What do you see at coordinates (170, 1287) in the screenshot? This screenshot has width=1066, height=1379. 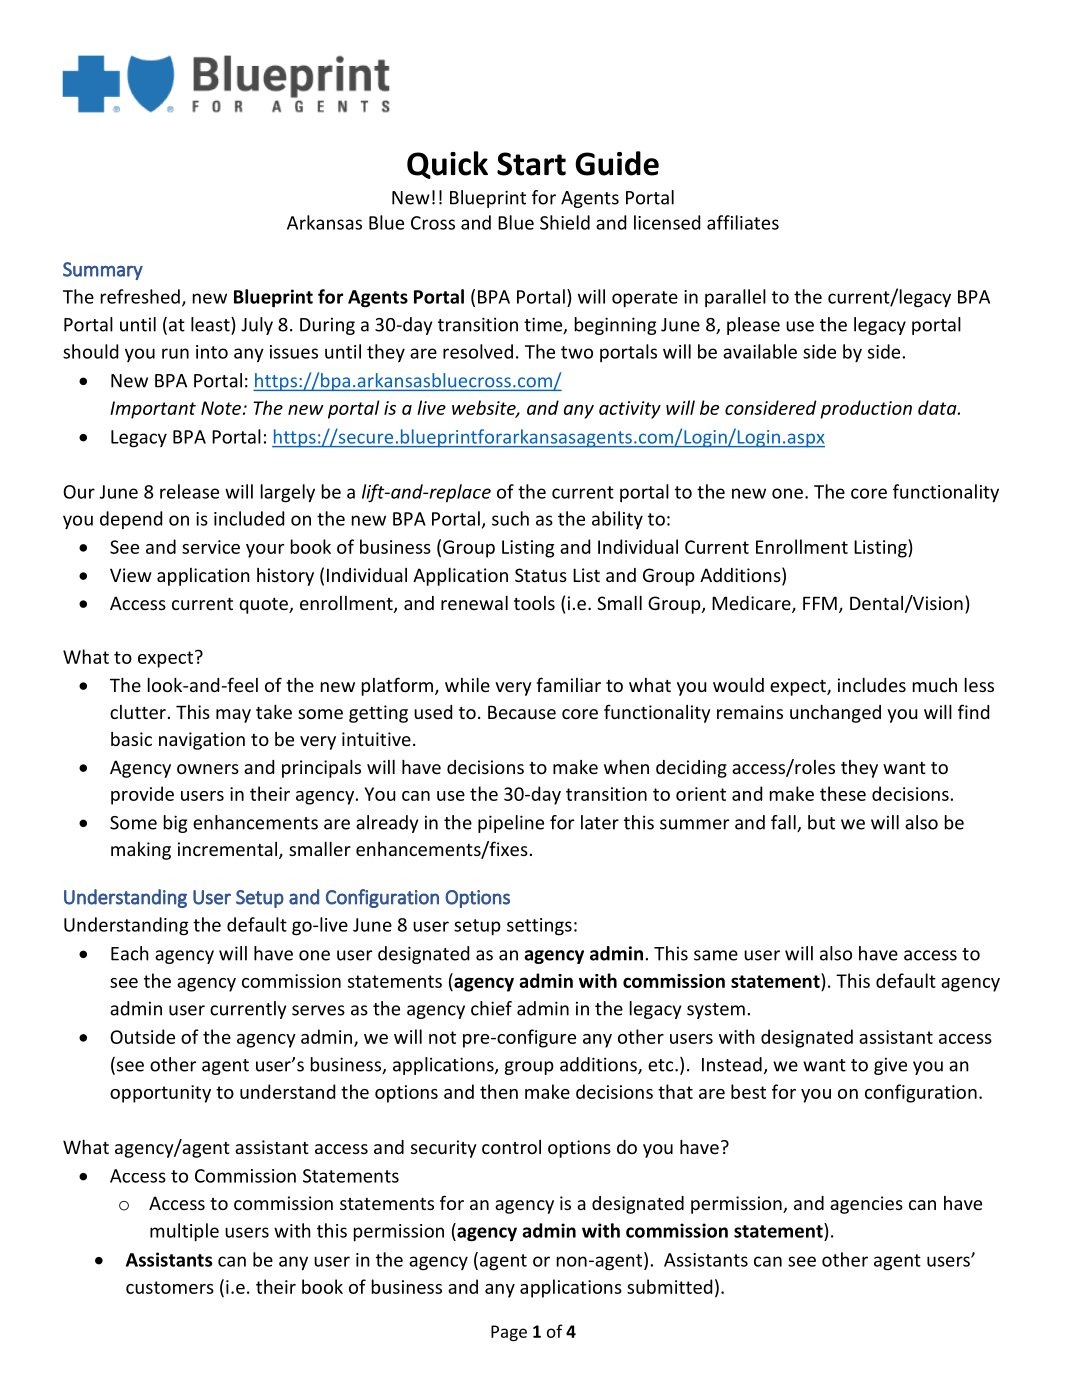 I see `customers` at bounding box center [170, 1287].
